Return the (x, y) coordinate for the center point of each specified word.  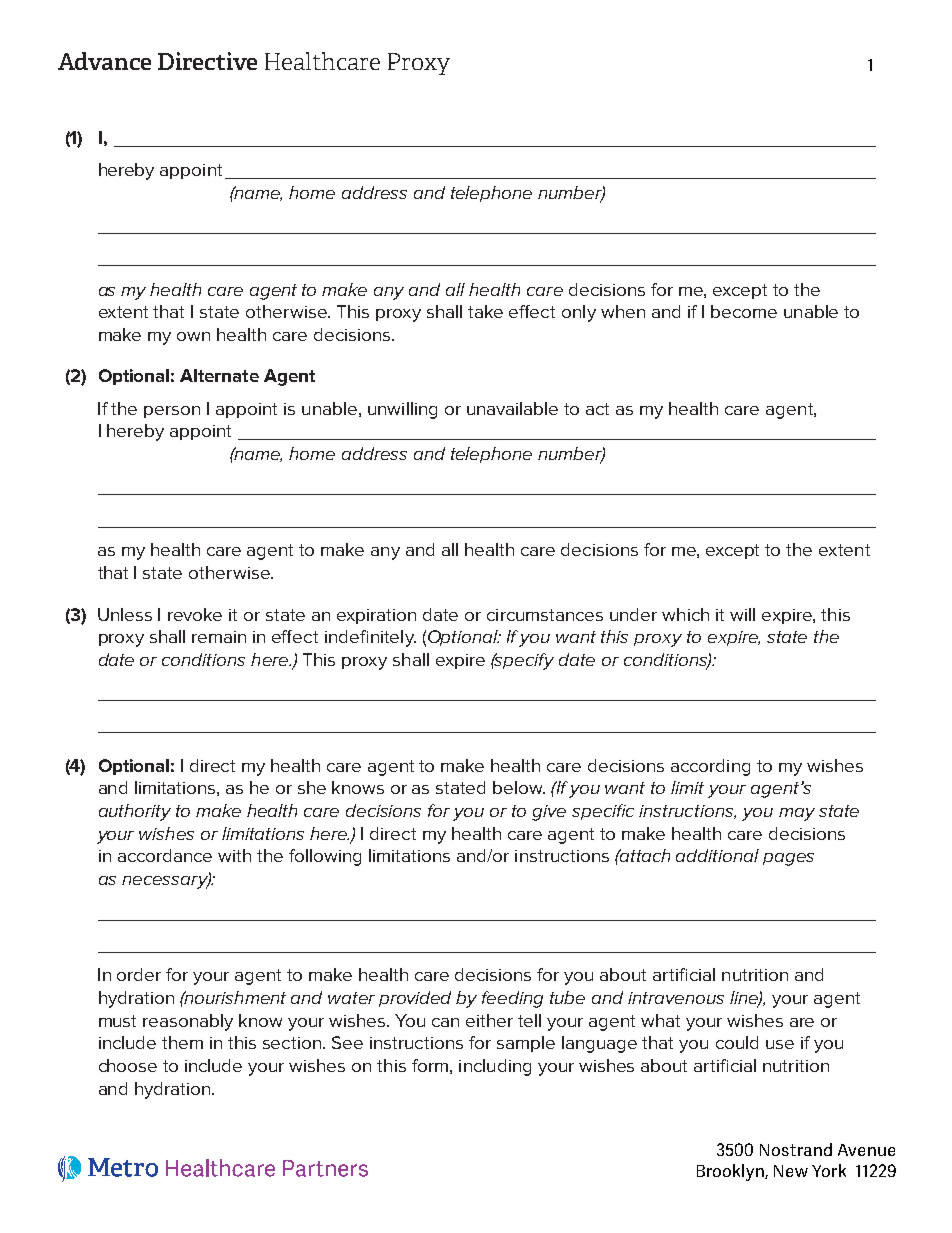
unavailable (512, 408)
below (519, 787)
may (797, 814)
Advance (104, 61)
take (485, 311)
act (597, 409)
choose (128, 1065)
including (495, 1067)
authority (135, 812)
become (744, 311)
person (172, 412)
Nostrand (796, 1149)
